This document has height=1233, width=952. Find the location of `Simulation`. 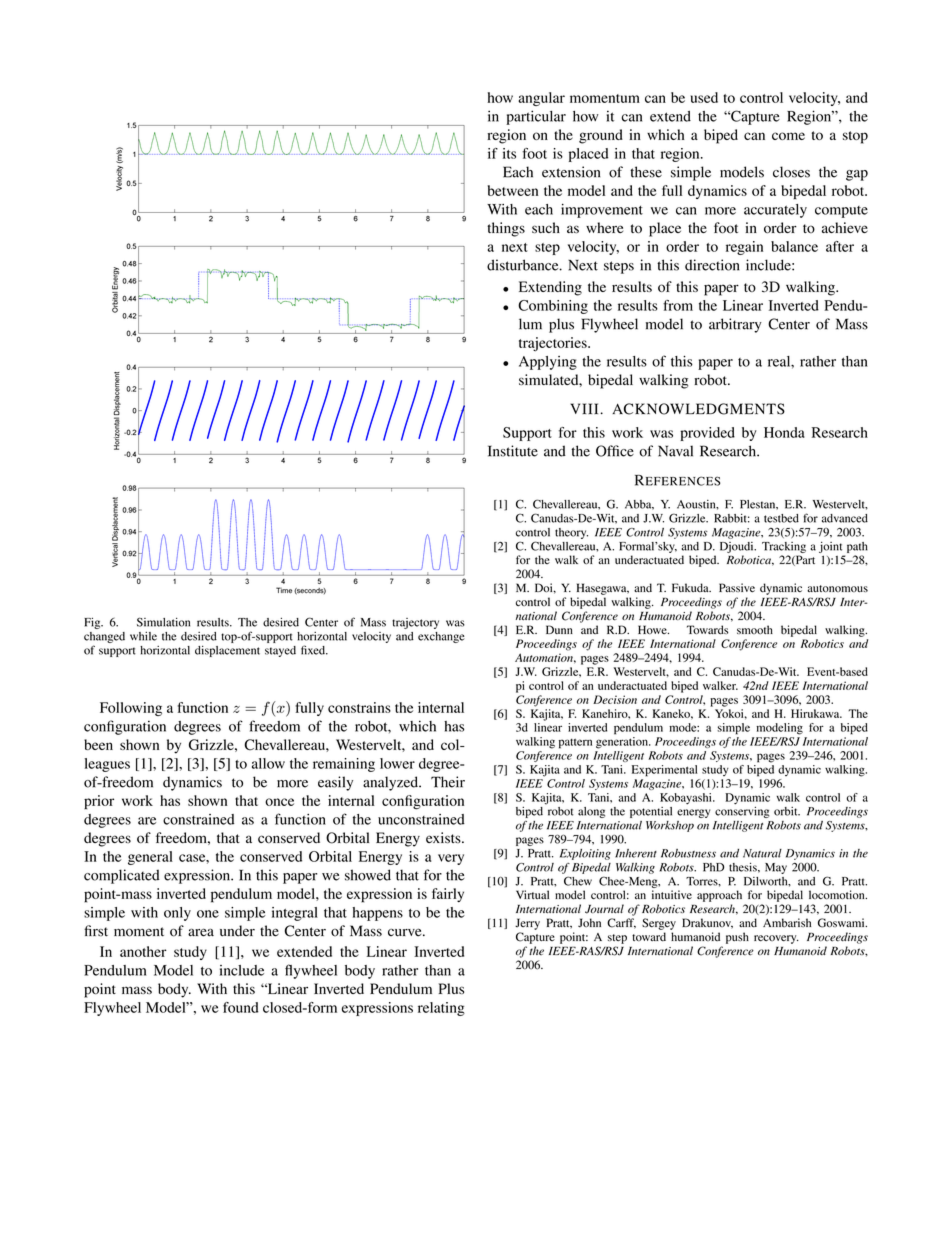

Simulation is located at coordinates (163, 622).
